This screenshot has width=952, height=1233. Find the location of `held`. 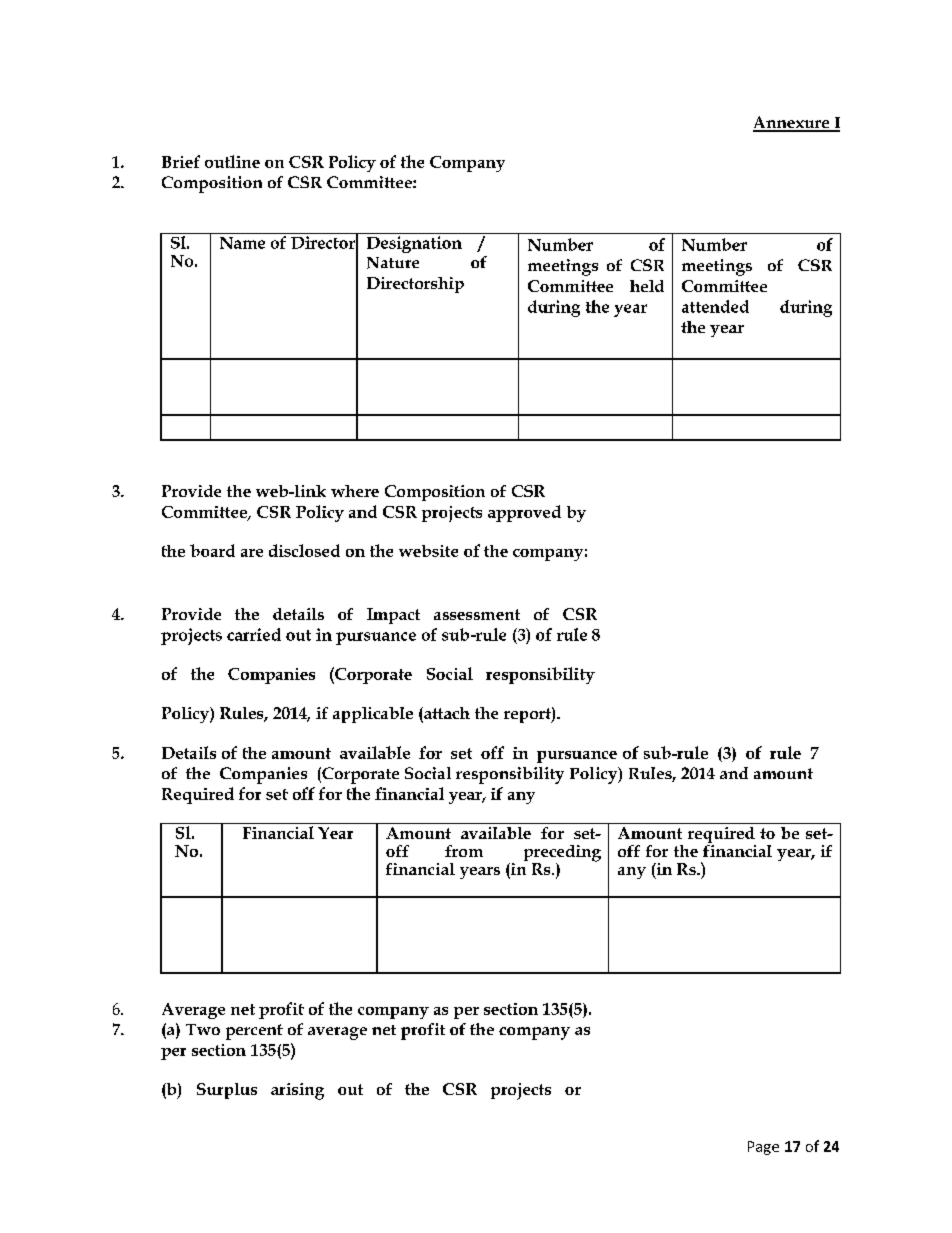

held is located at coordinates (647, 286).
